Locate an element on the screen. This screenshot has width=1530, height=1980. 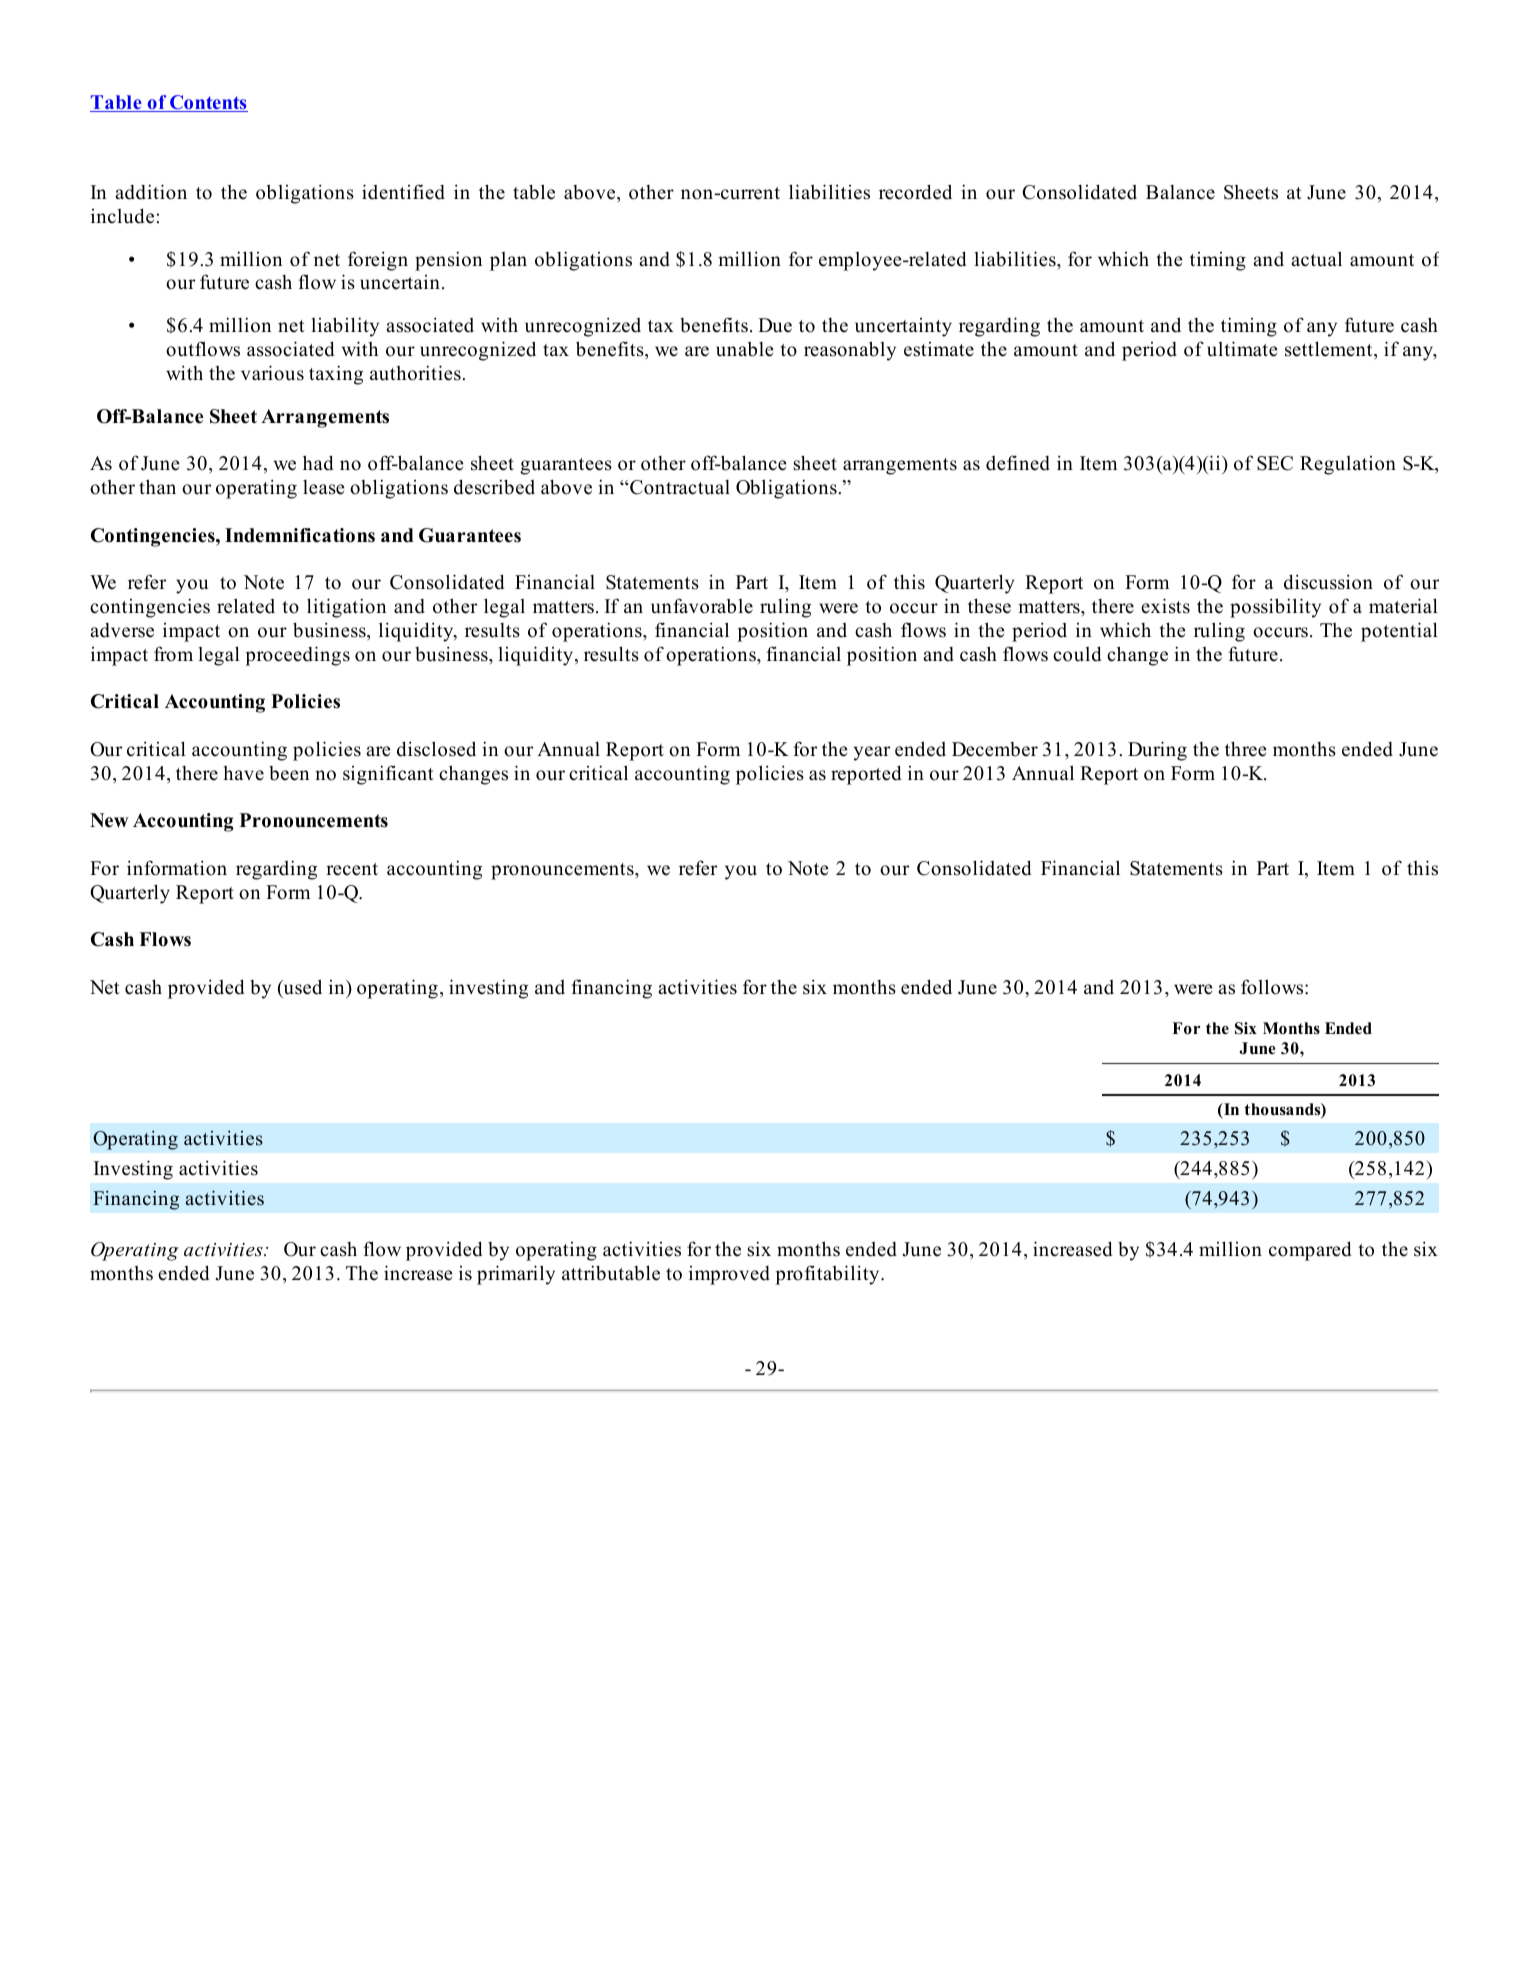
improved is located at coordinates (729, 1275).
